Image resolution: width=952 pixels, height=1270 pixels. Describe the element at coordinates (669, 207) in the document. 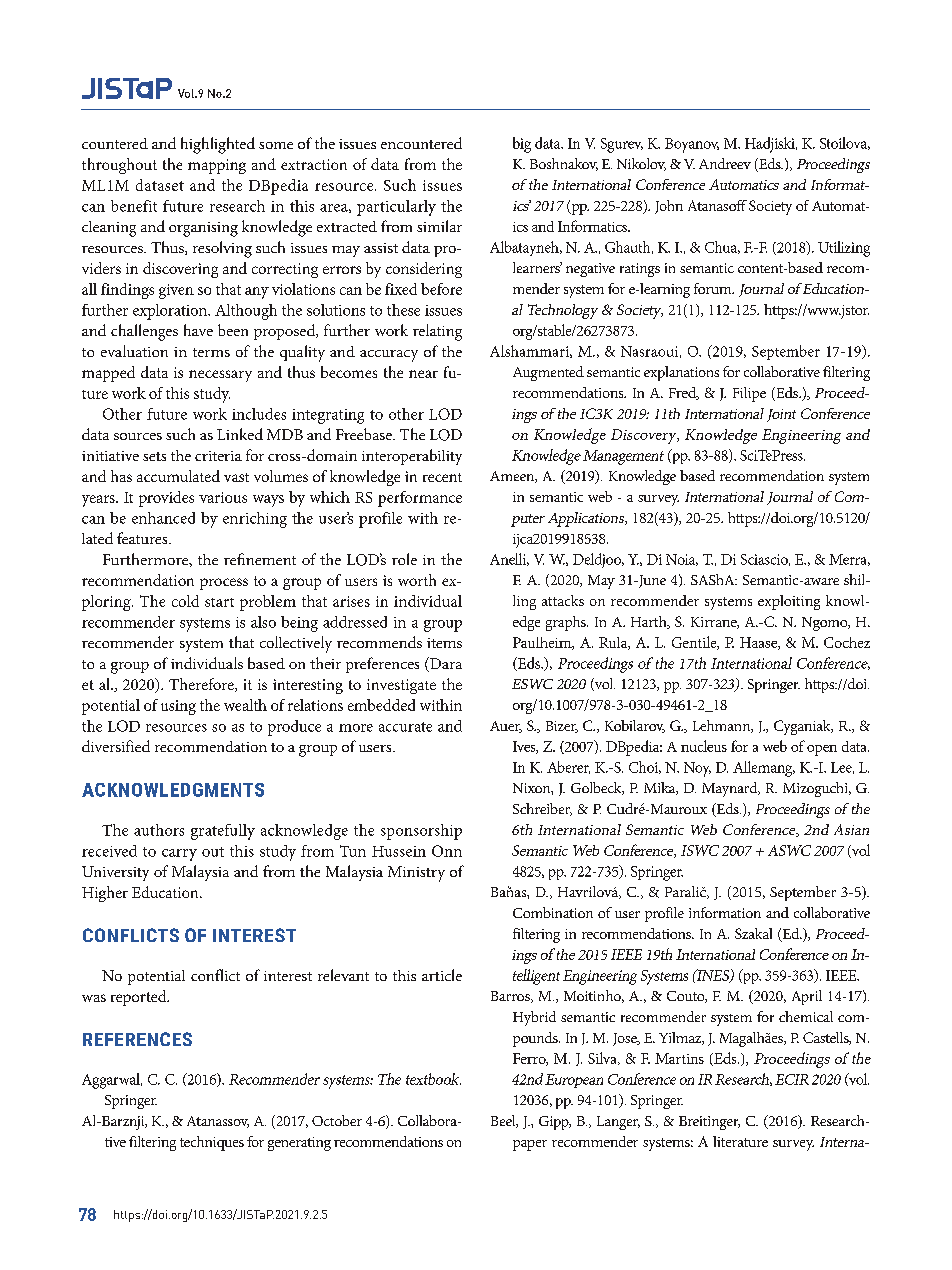

I see `John` at that location.
